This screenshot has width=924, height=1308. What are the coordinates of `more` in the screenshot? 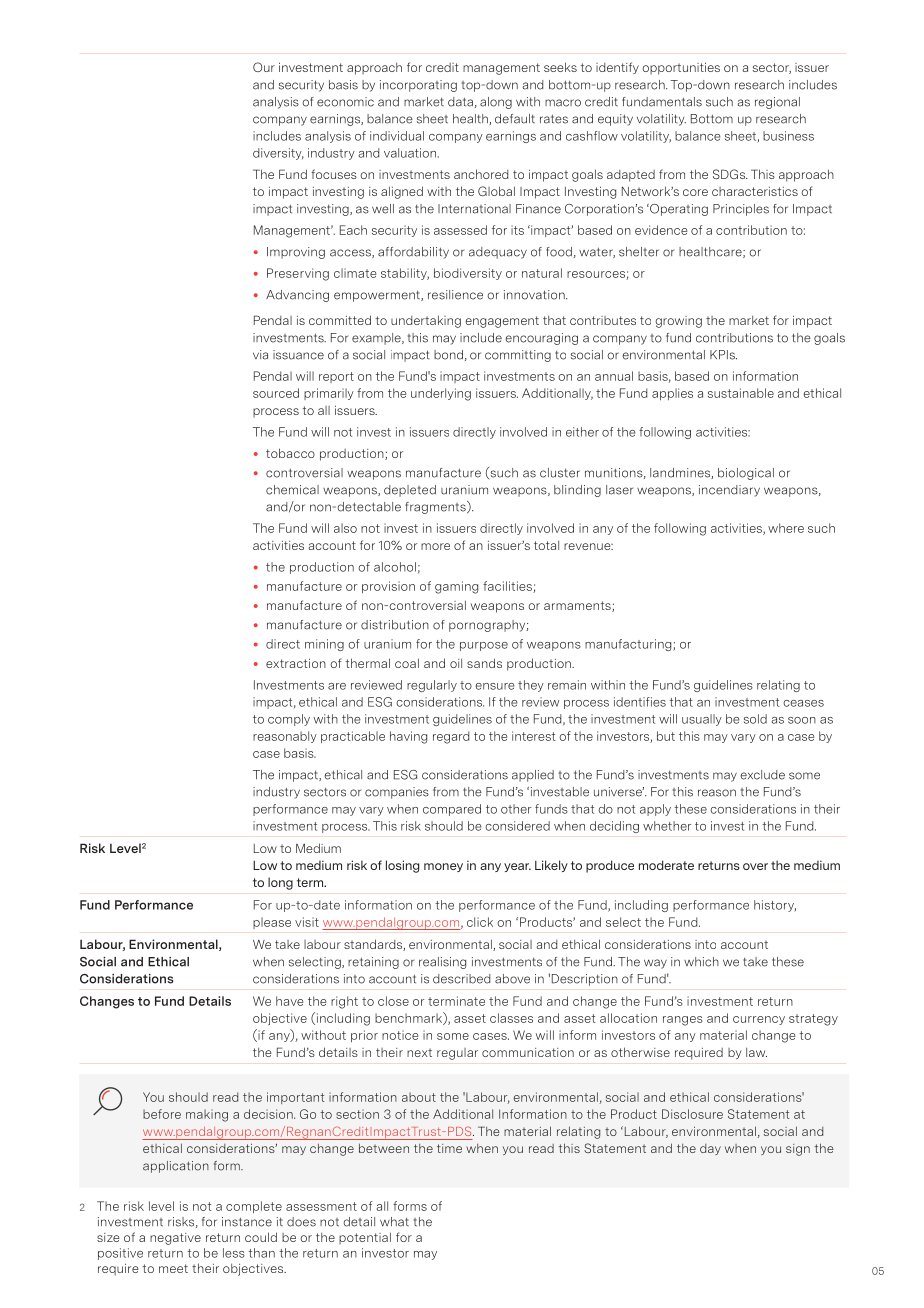 It's located at (435, 546).
